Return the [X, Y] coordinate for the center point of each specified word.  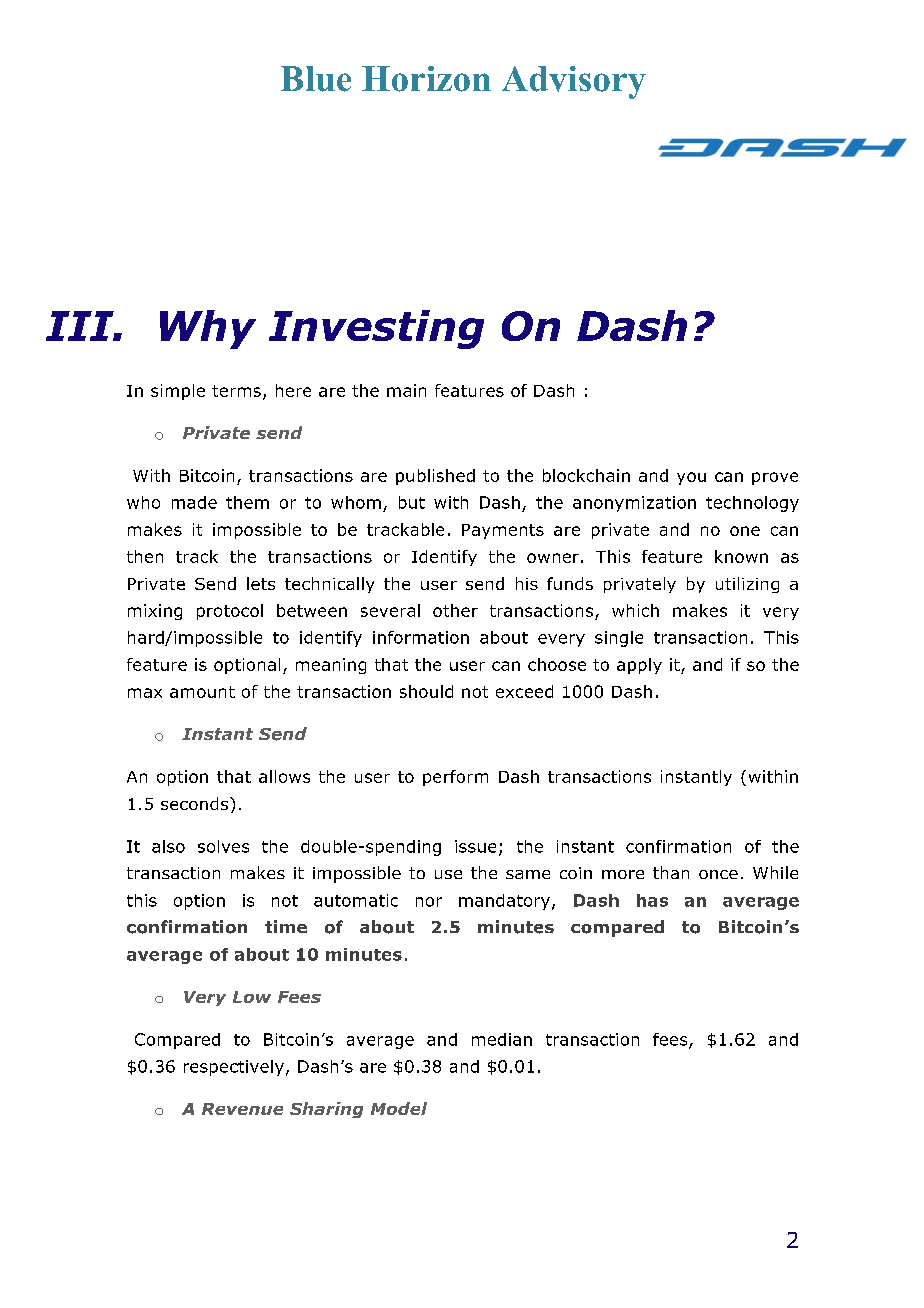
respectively [234, 1068]
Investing [376, 329]
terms [236, 391]
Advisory [574, 82]
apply [639, 666]
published [435, 477]
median [502, 1039]
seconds [196, 803]
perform [455, 778]
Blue [316, 79]
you [691, 478]
